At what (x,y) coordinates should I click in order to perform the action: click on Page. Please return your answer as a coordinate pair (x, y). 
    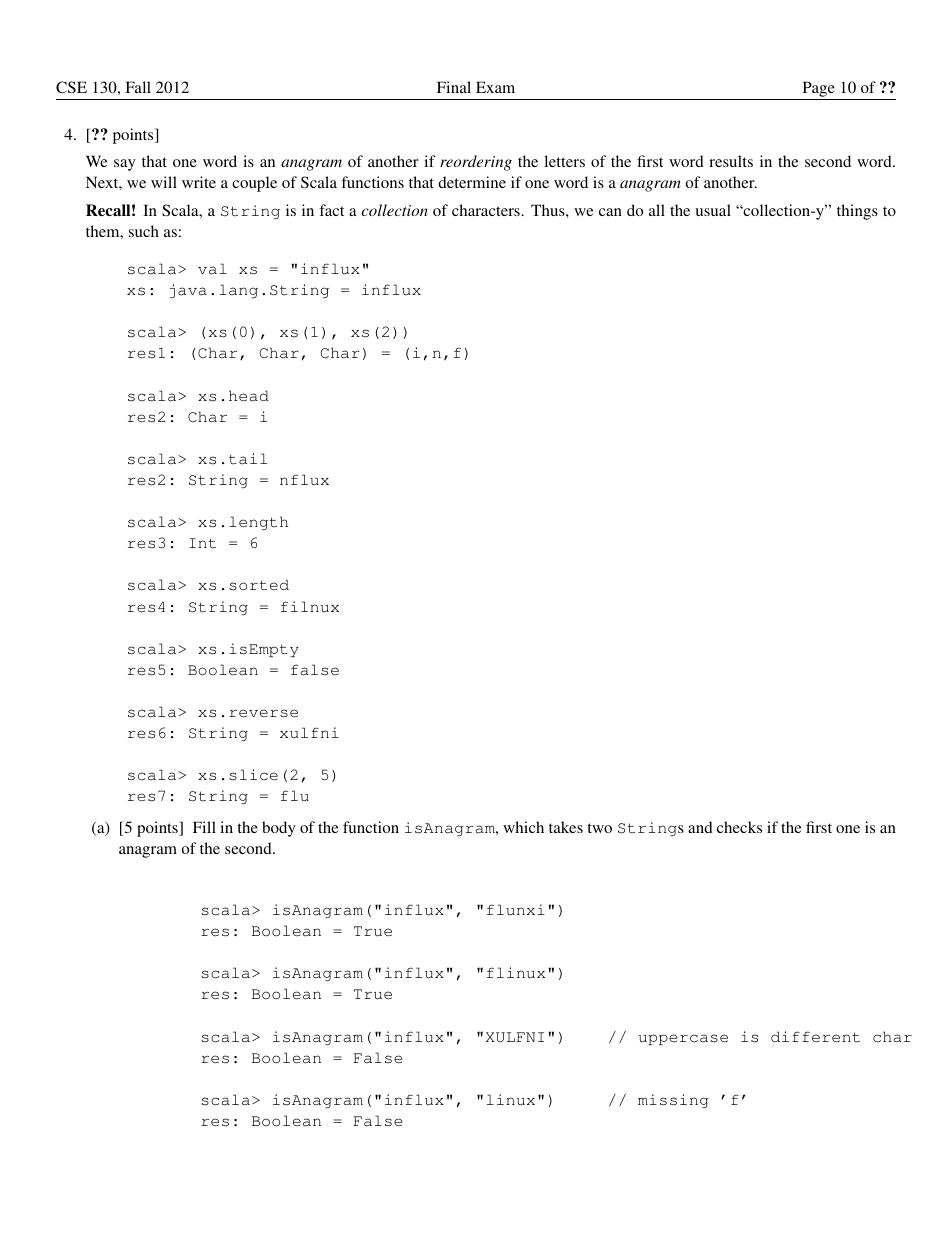
    Looking at the image, I should click on (819, 89).
